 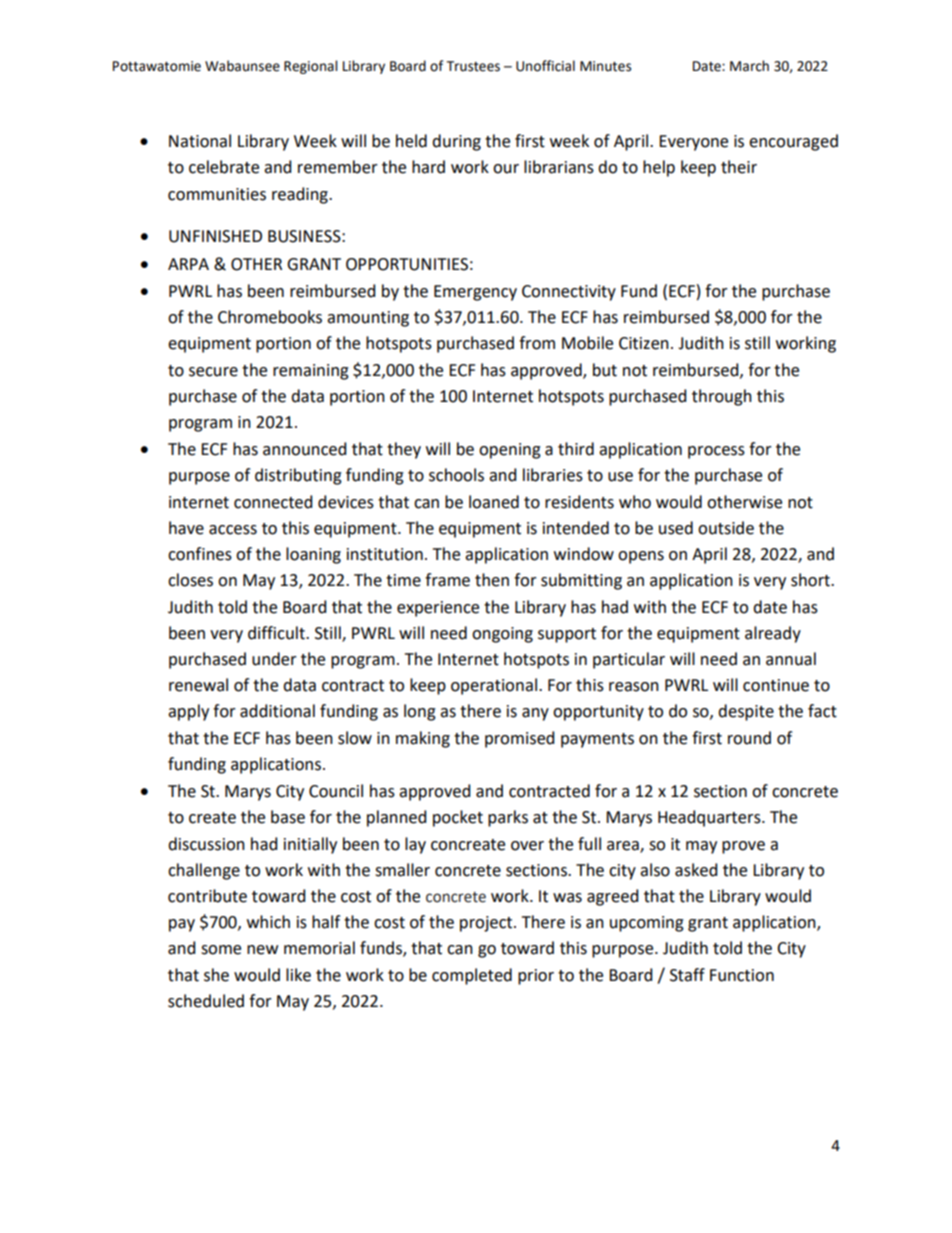 What do you see at coordinates (473, 66) in the page?
I see `Trustees` at bounding box center [473, 66].
